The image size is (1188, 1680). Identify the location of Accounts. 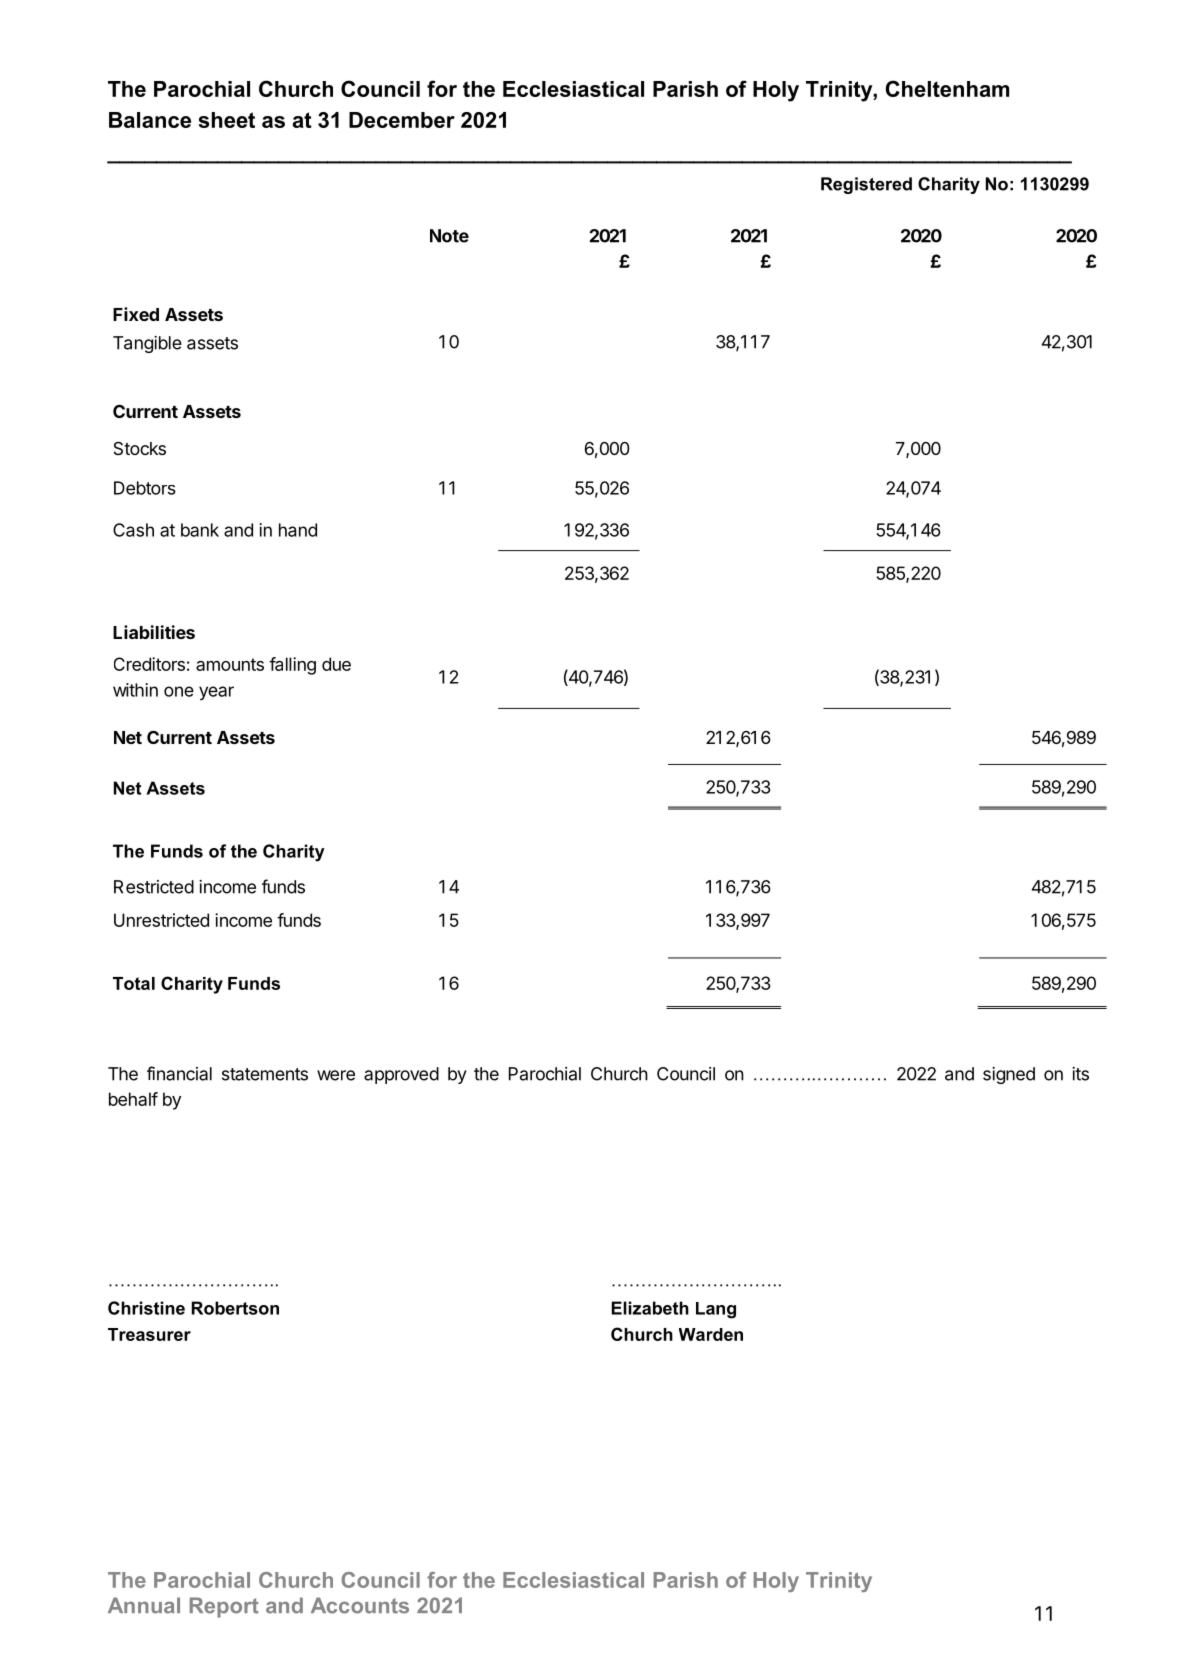
(360, 1605).
